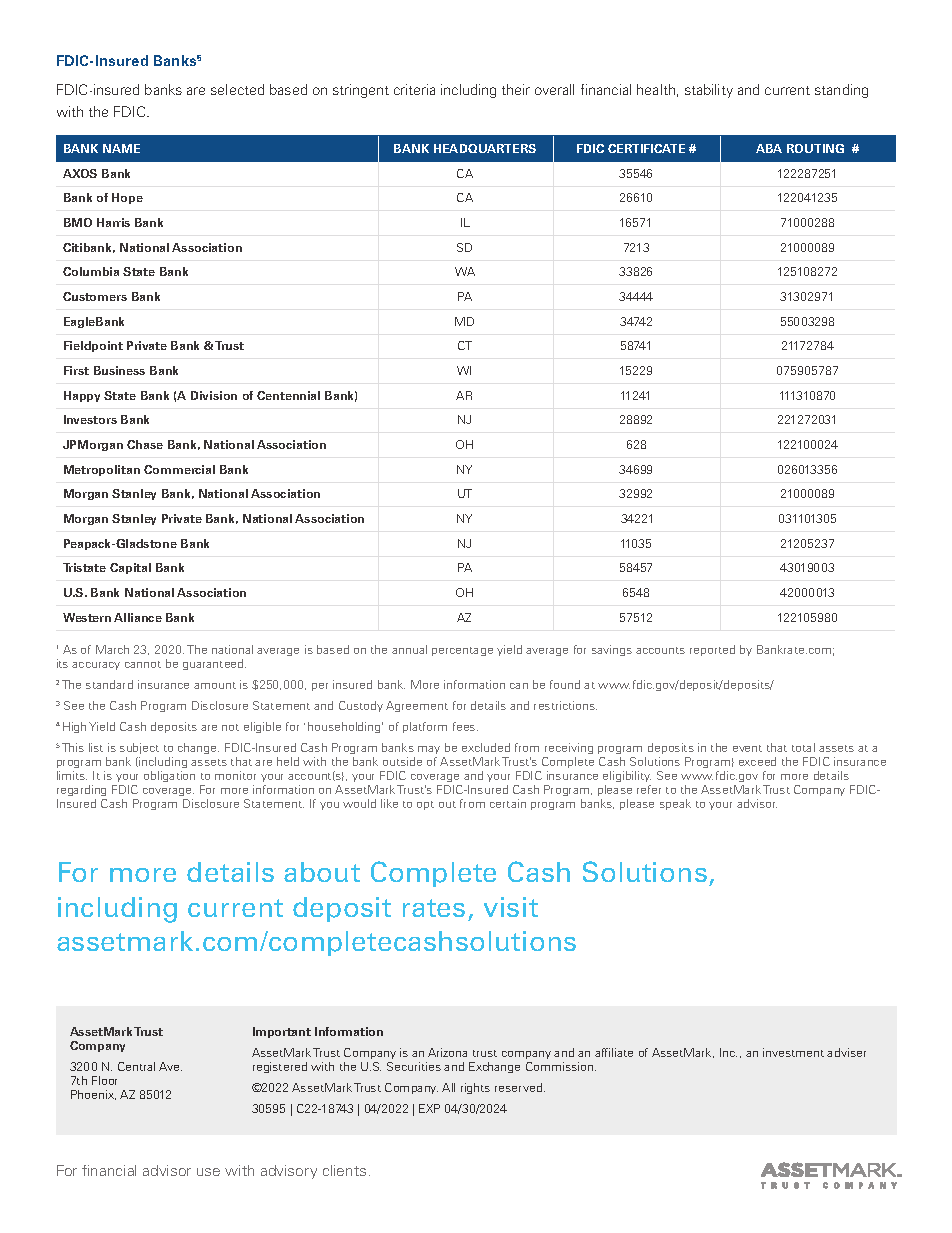  What do you see at coordinates (712, 650) in the document?
I see `reported` at bounding box center [712, 650].
